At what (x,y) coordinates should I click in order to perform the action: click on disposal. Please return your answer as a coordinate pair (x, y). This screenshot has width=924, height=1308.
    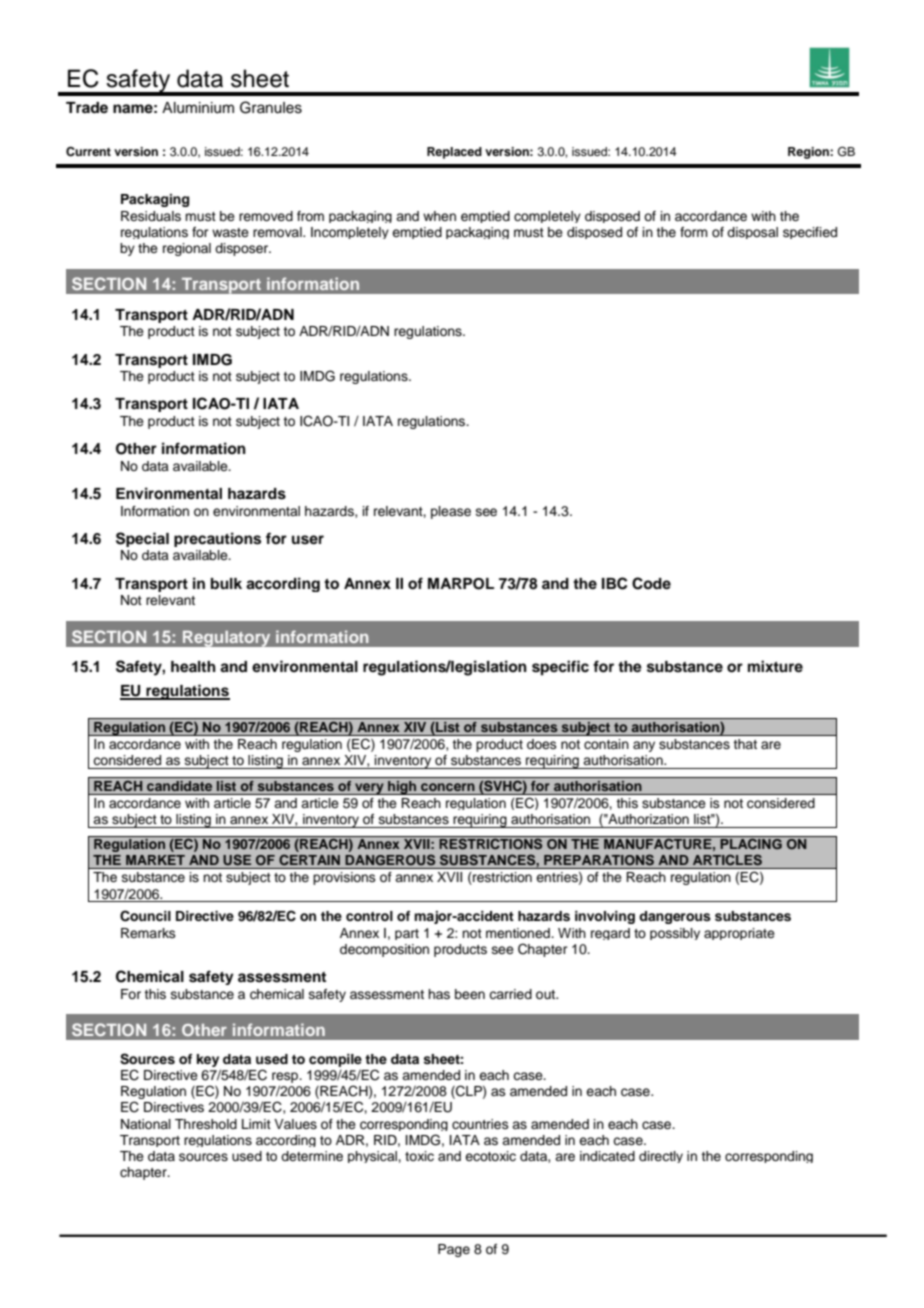
    Looking at the image, I should click on (752, 233).
